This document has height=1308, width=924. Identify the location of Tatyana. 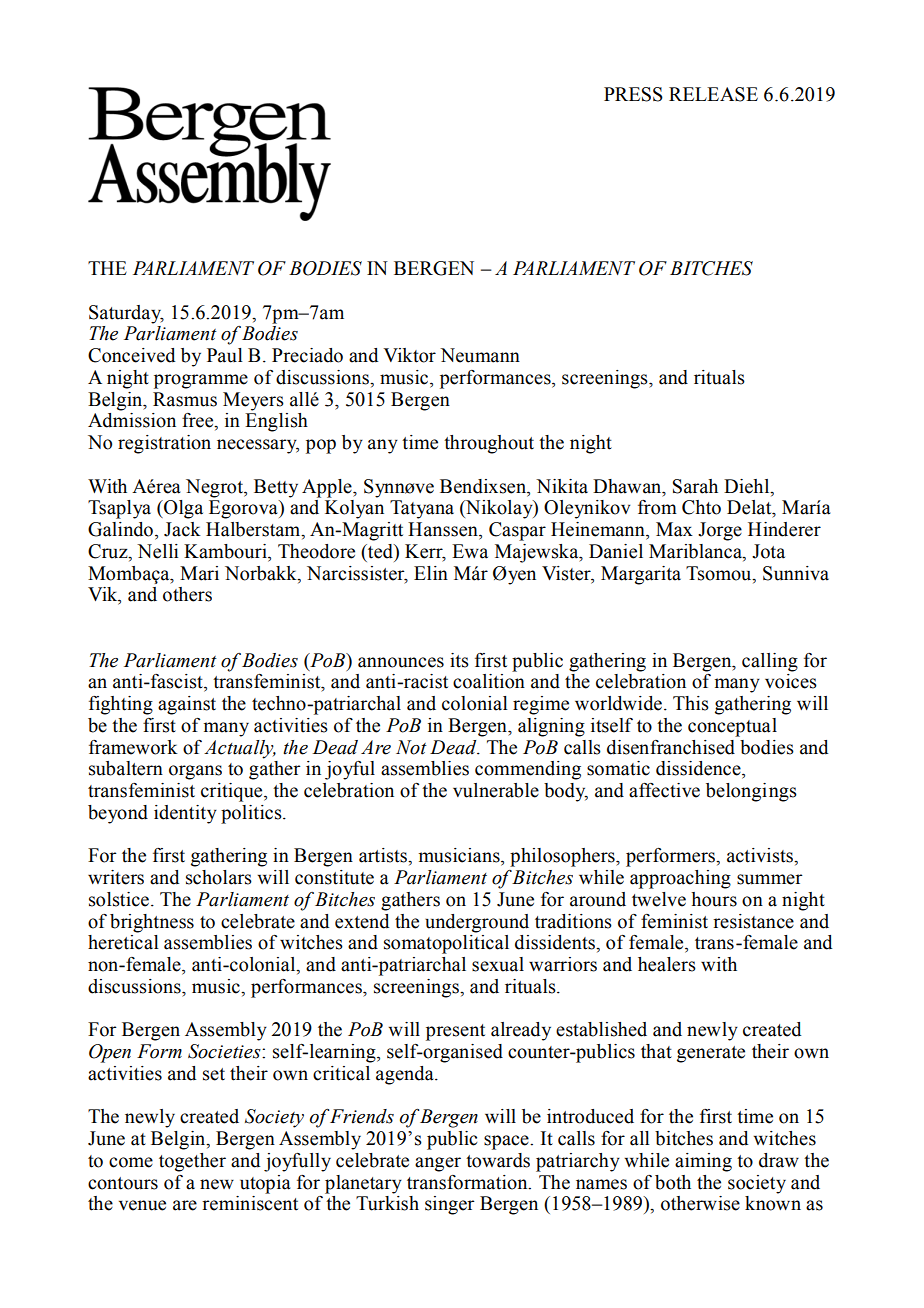
(422, 509).
